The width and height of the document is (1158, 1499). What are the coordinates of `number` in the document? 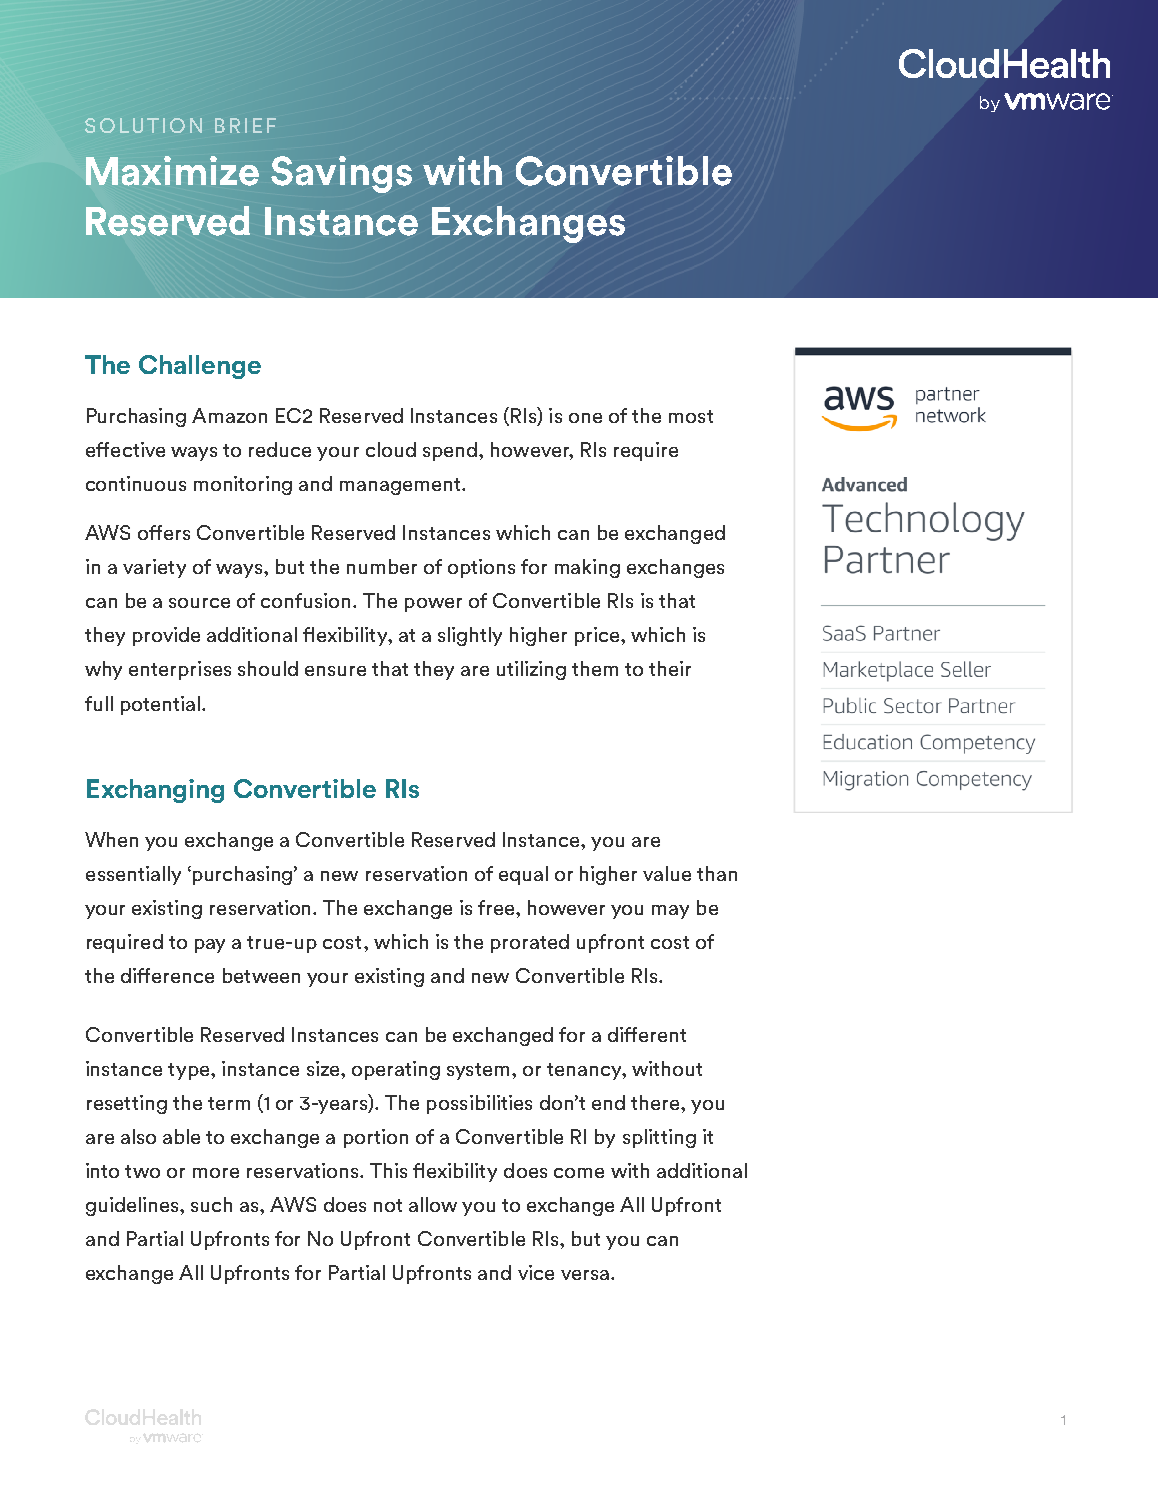 It's located at (382, 566).
